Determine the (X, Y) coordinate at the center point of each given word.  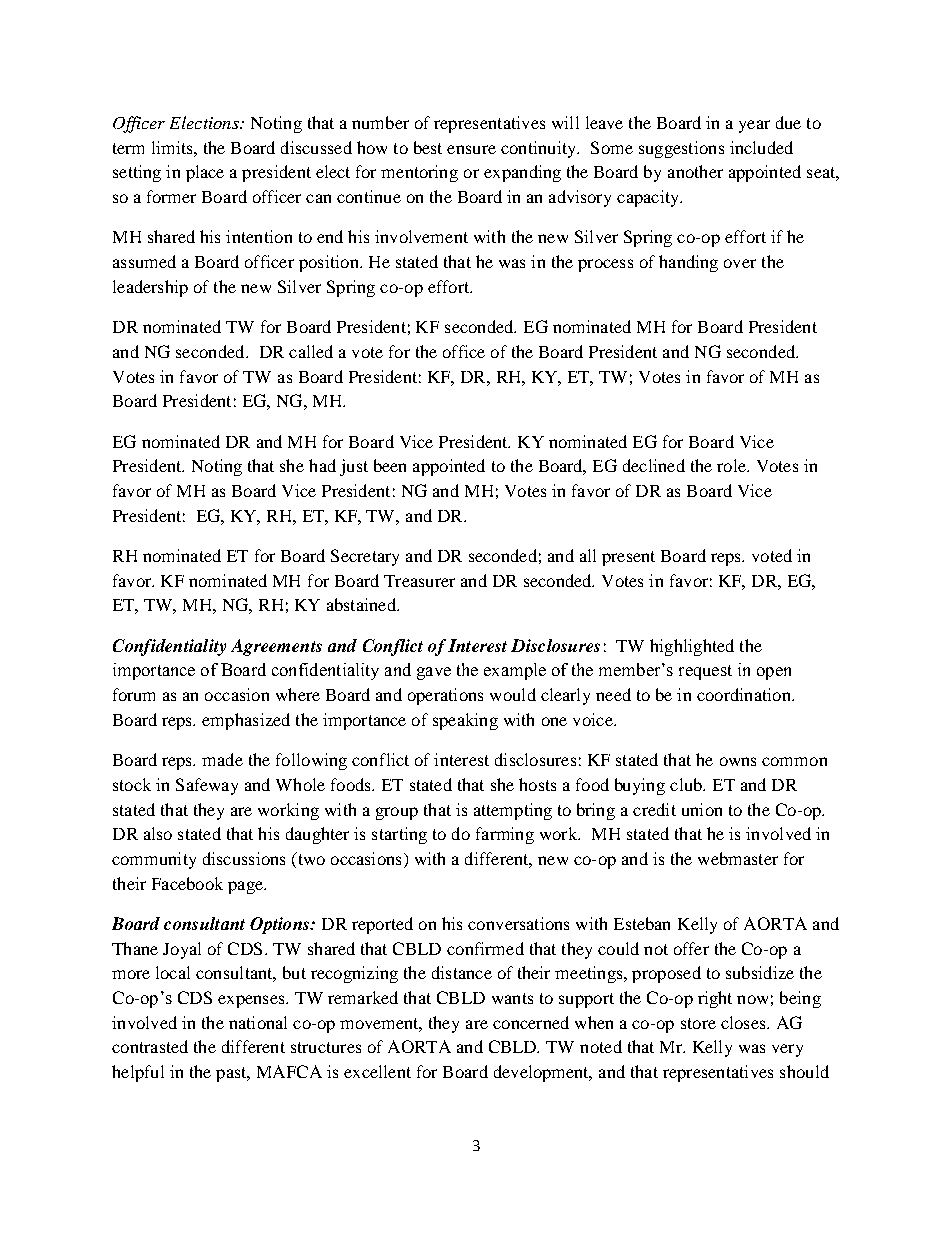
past (232, 1074)
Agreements (276, 647)
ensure (471, 149)
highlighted (692, 647)
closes (744, 1022)
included (761, 147)
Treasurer (419, 581)
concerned (531, 1022)
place (205, 173)
